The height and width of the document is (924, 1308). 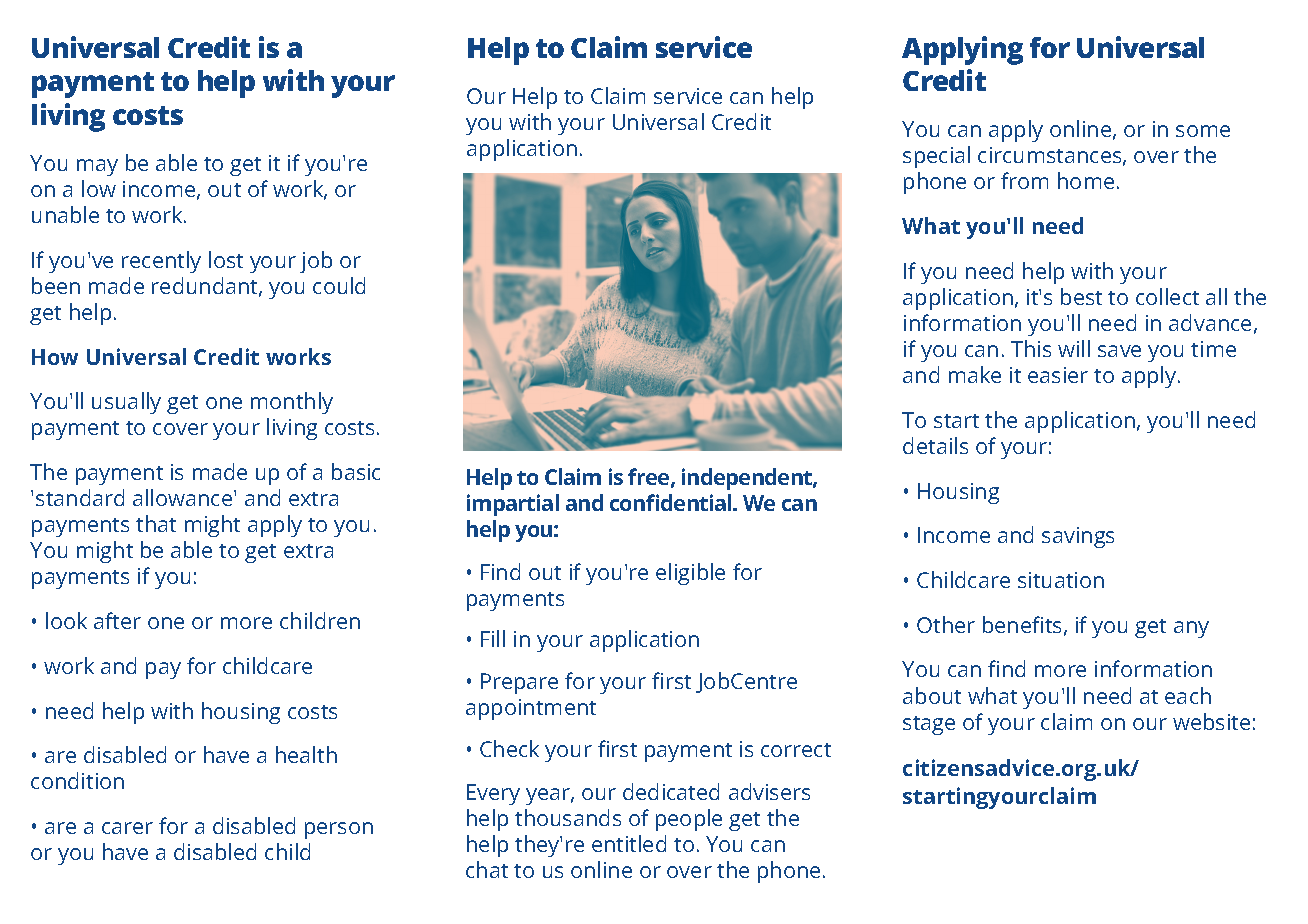 What do you see at coordinates (339, 285) in the document?
I see `could` at bounding box center [339, 285].
